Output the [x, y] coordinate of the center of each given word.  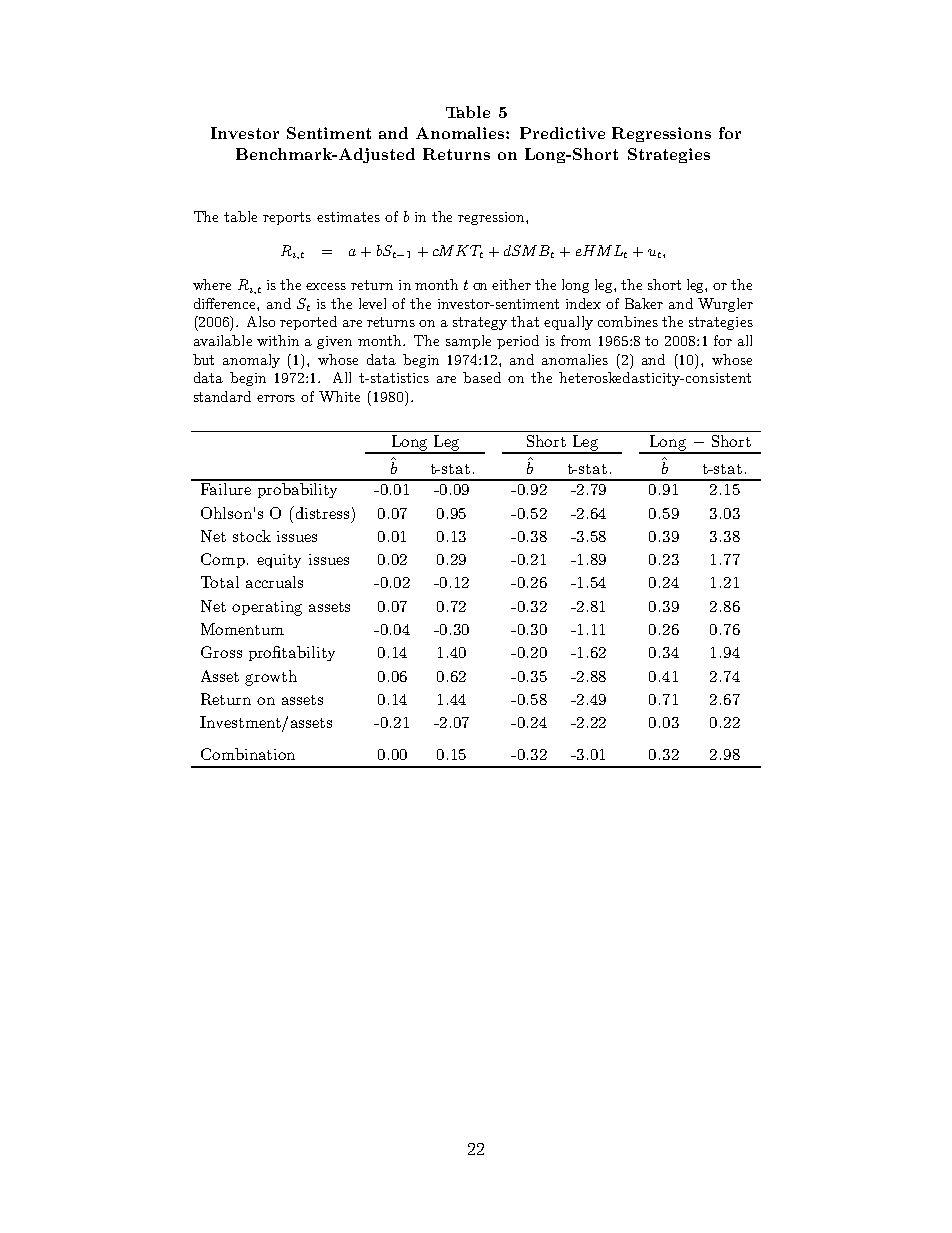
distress [321, 512]
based [482, 377]
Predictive [562, 133]
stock [252, 536]
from [576, 340]
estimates [348, 217]
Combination [248, 754]
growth [271, 678]
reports [287, 218]
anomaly [251, 361]
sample [468, 342]
